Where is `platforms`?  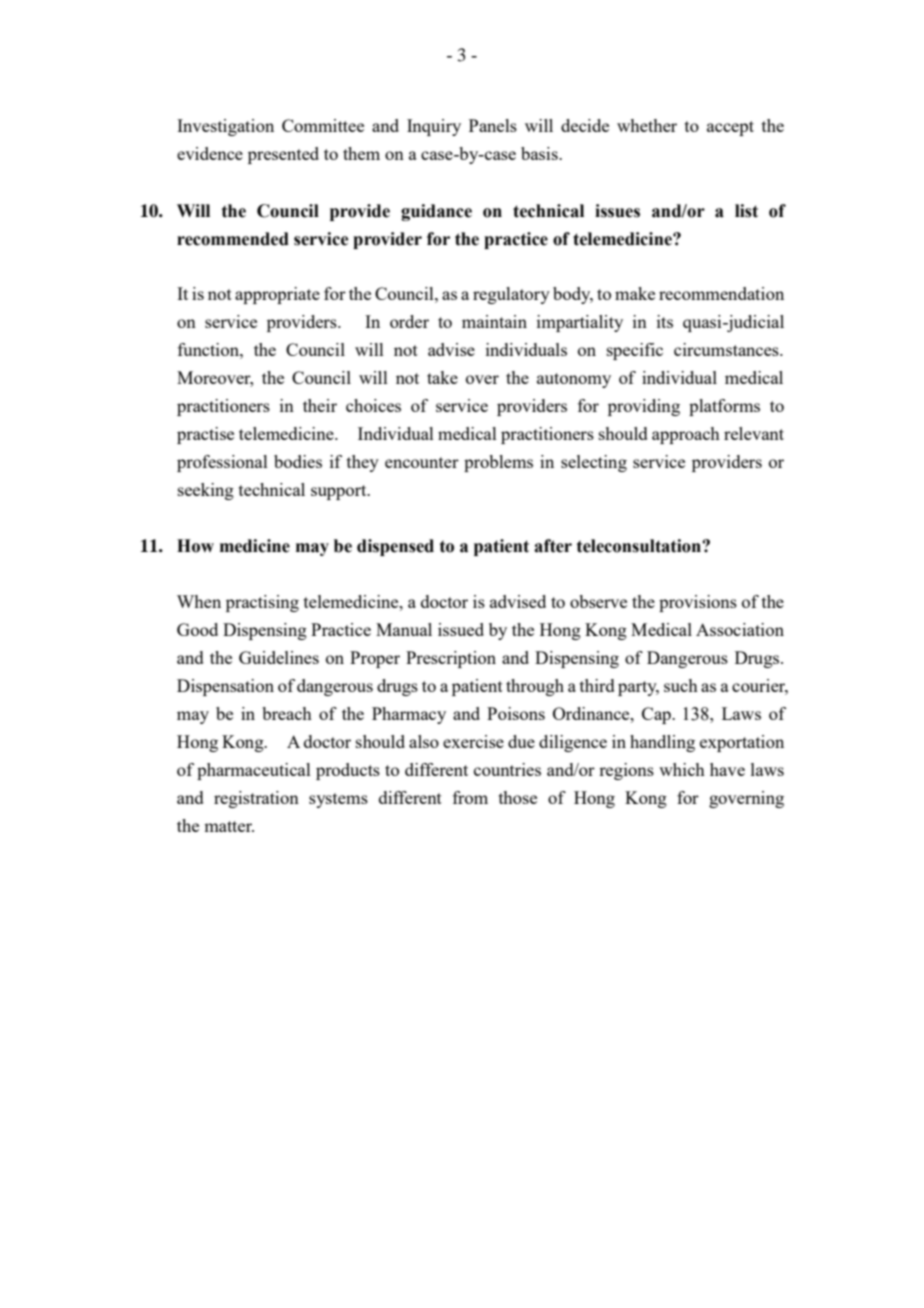 platforms is located at coordinates (724, 407).
